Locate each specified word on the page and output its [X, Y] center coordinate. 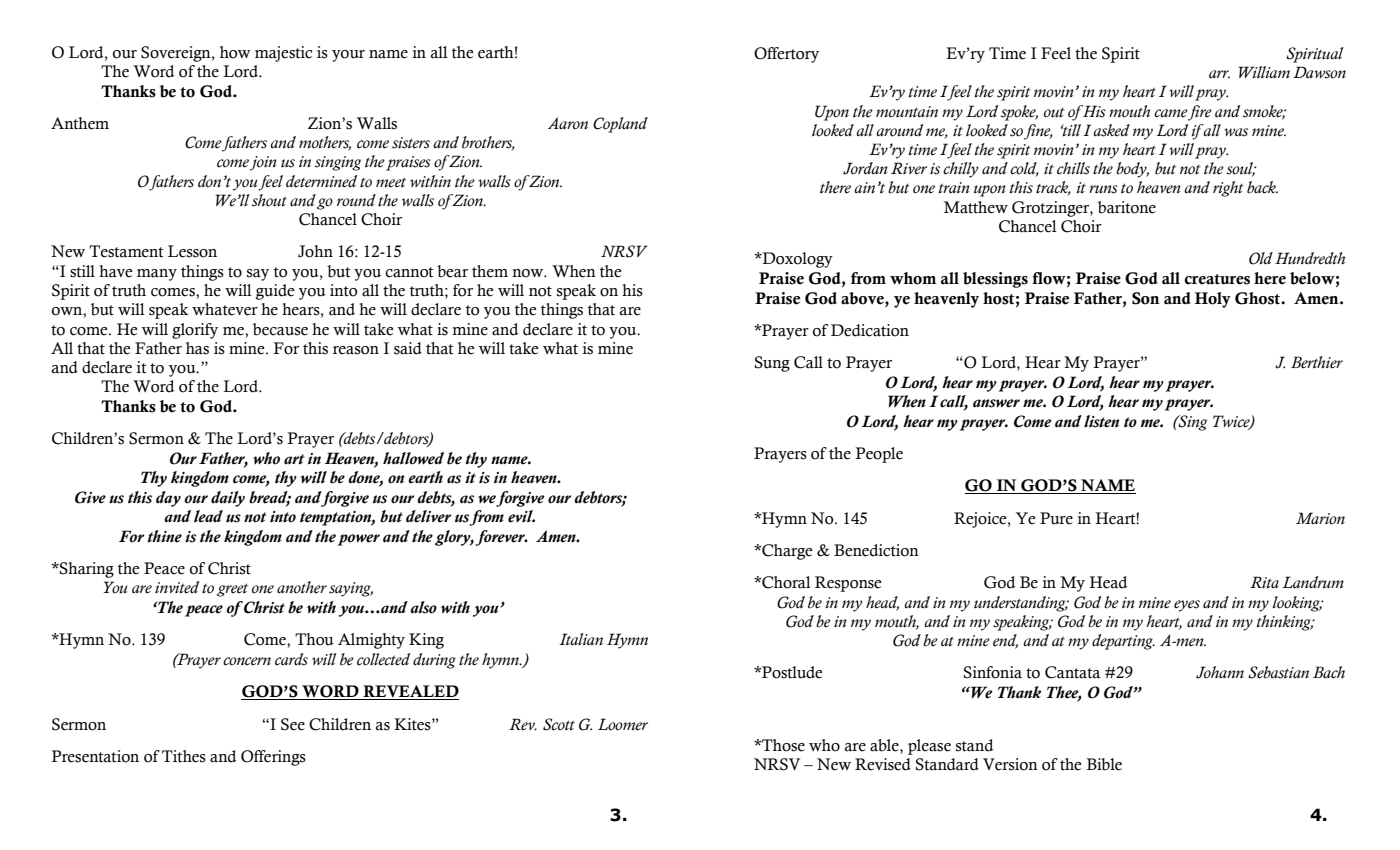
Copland [620, 125]
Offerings [273, 758]
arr [1219, 74]
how [235, 52]
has [197, 348]
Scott [559, 724]
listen [1101, 421]
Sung [772, 364]
